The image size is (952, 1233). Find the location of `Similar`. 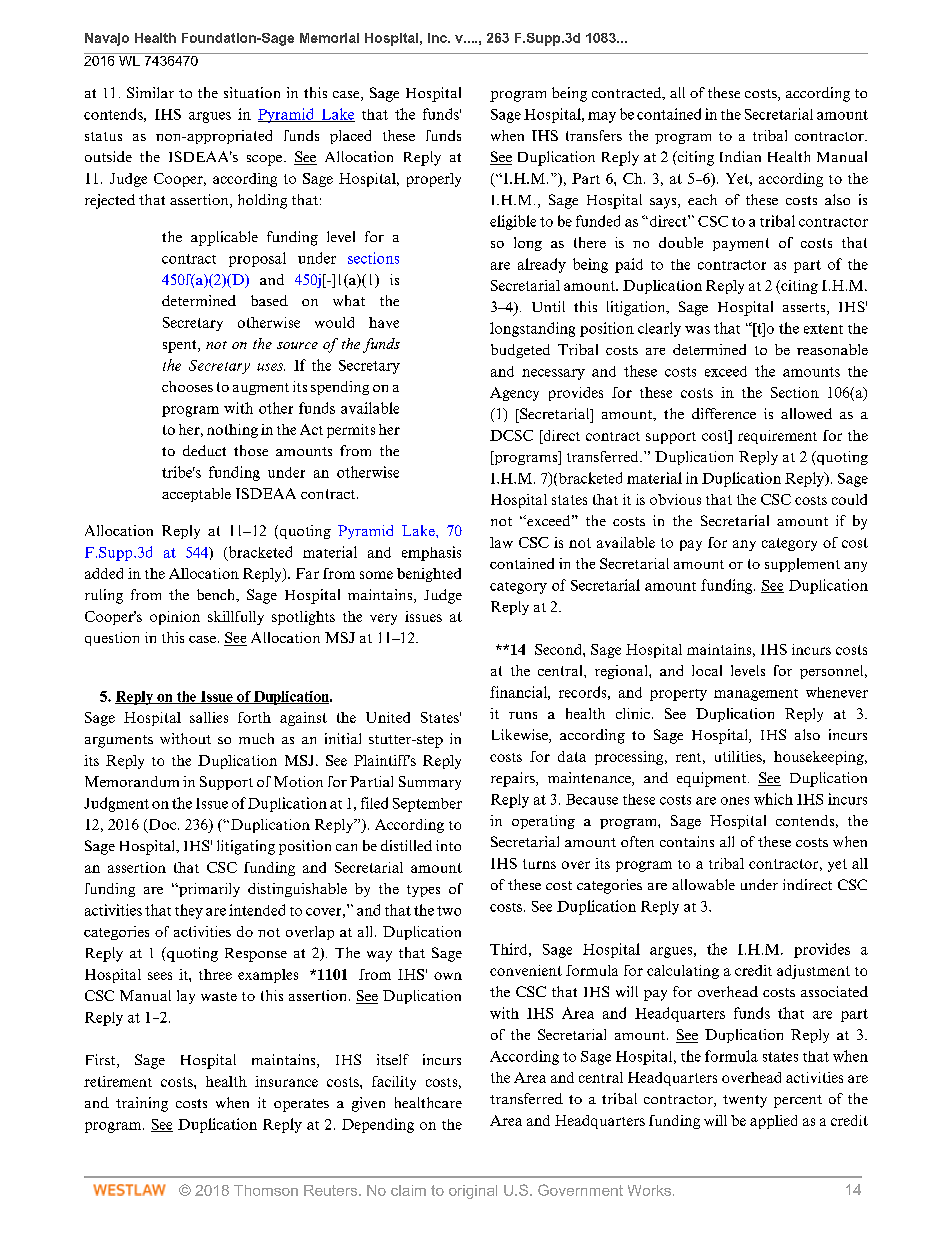

Similar is located at coordinates (150, 92).
